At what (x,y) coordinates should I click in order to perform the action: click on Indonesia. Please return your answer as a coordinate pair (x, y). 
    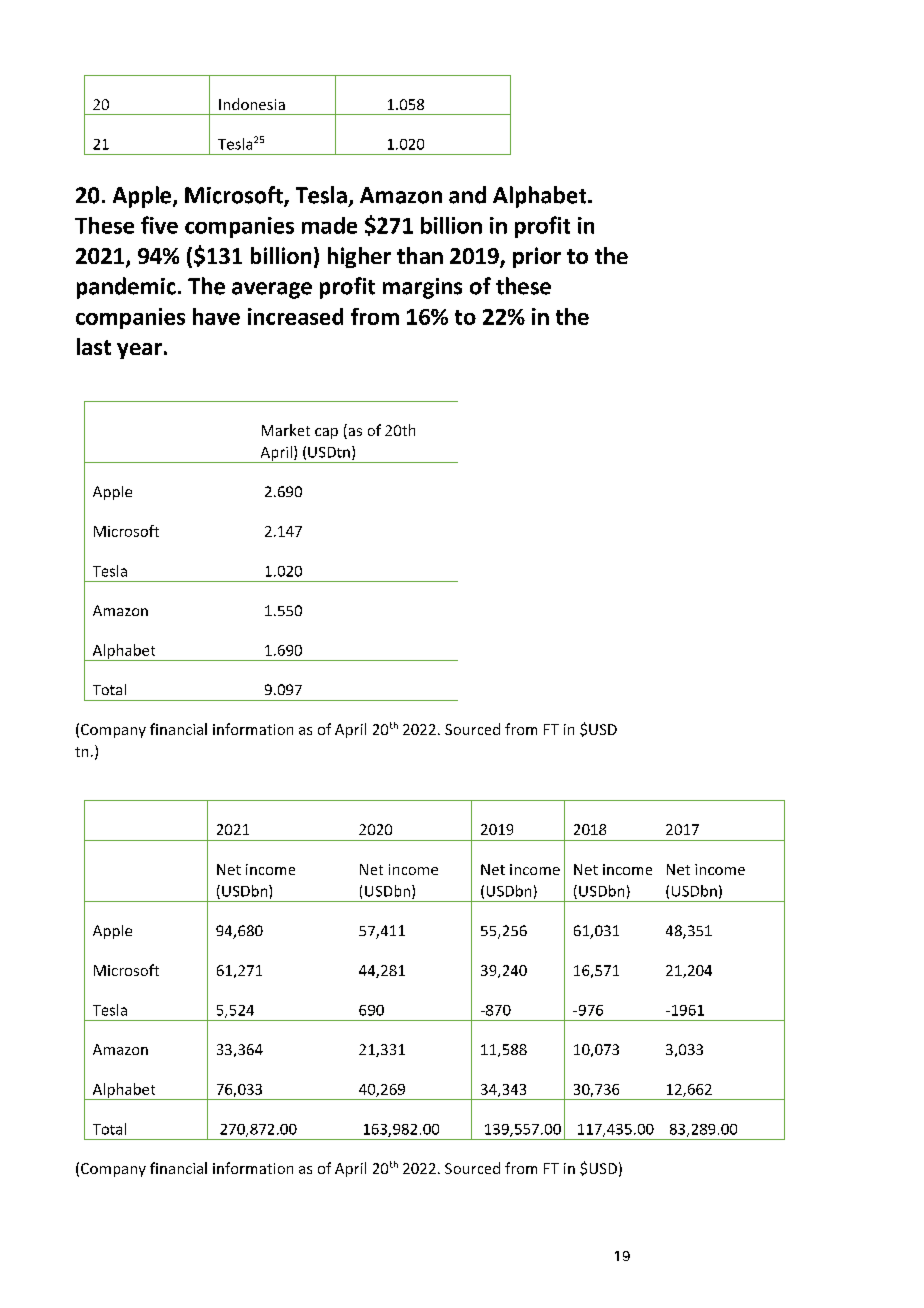
    Looking at the image, I should click on (252, 104).
